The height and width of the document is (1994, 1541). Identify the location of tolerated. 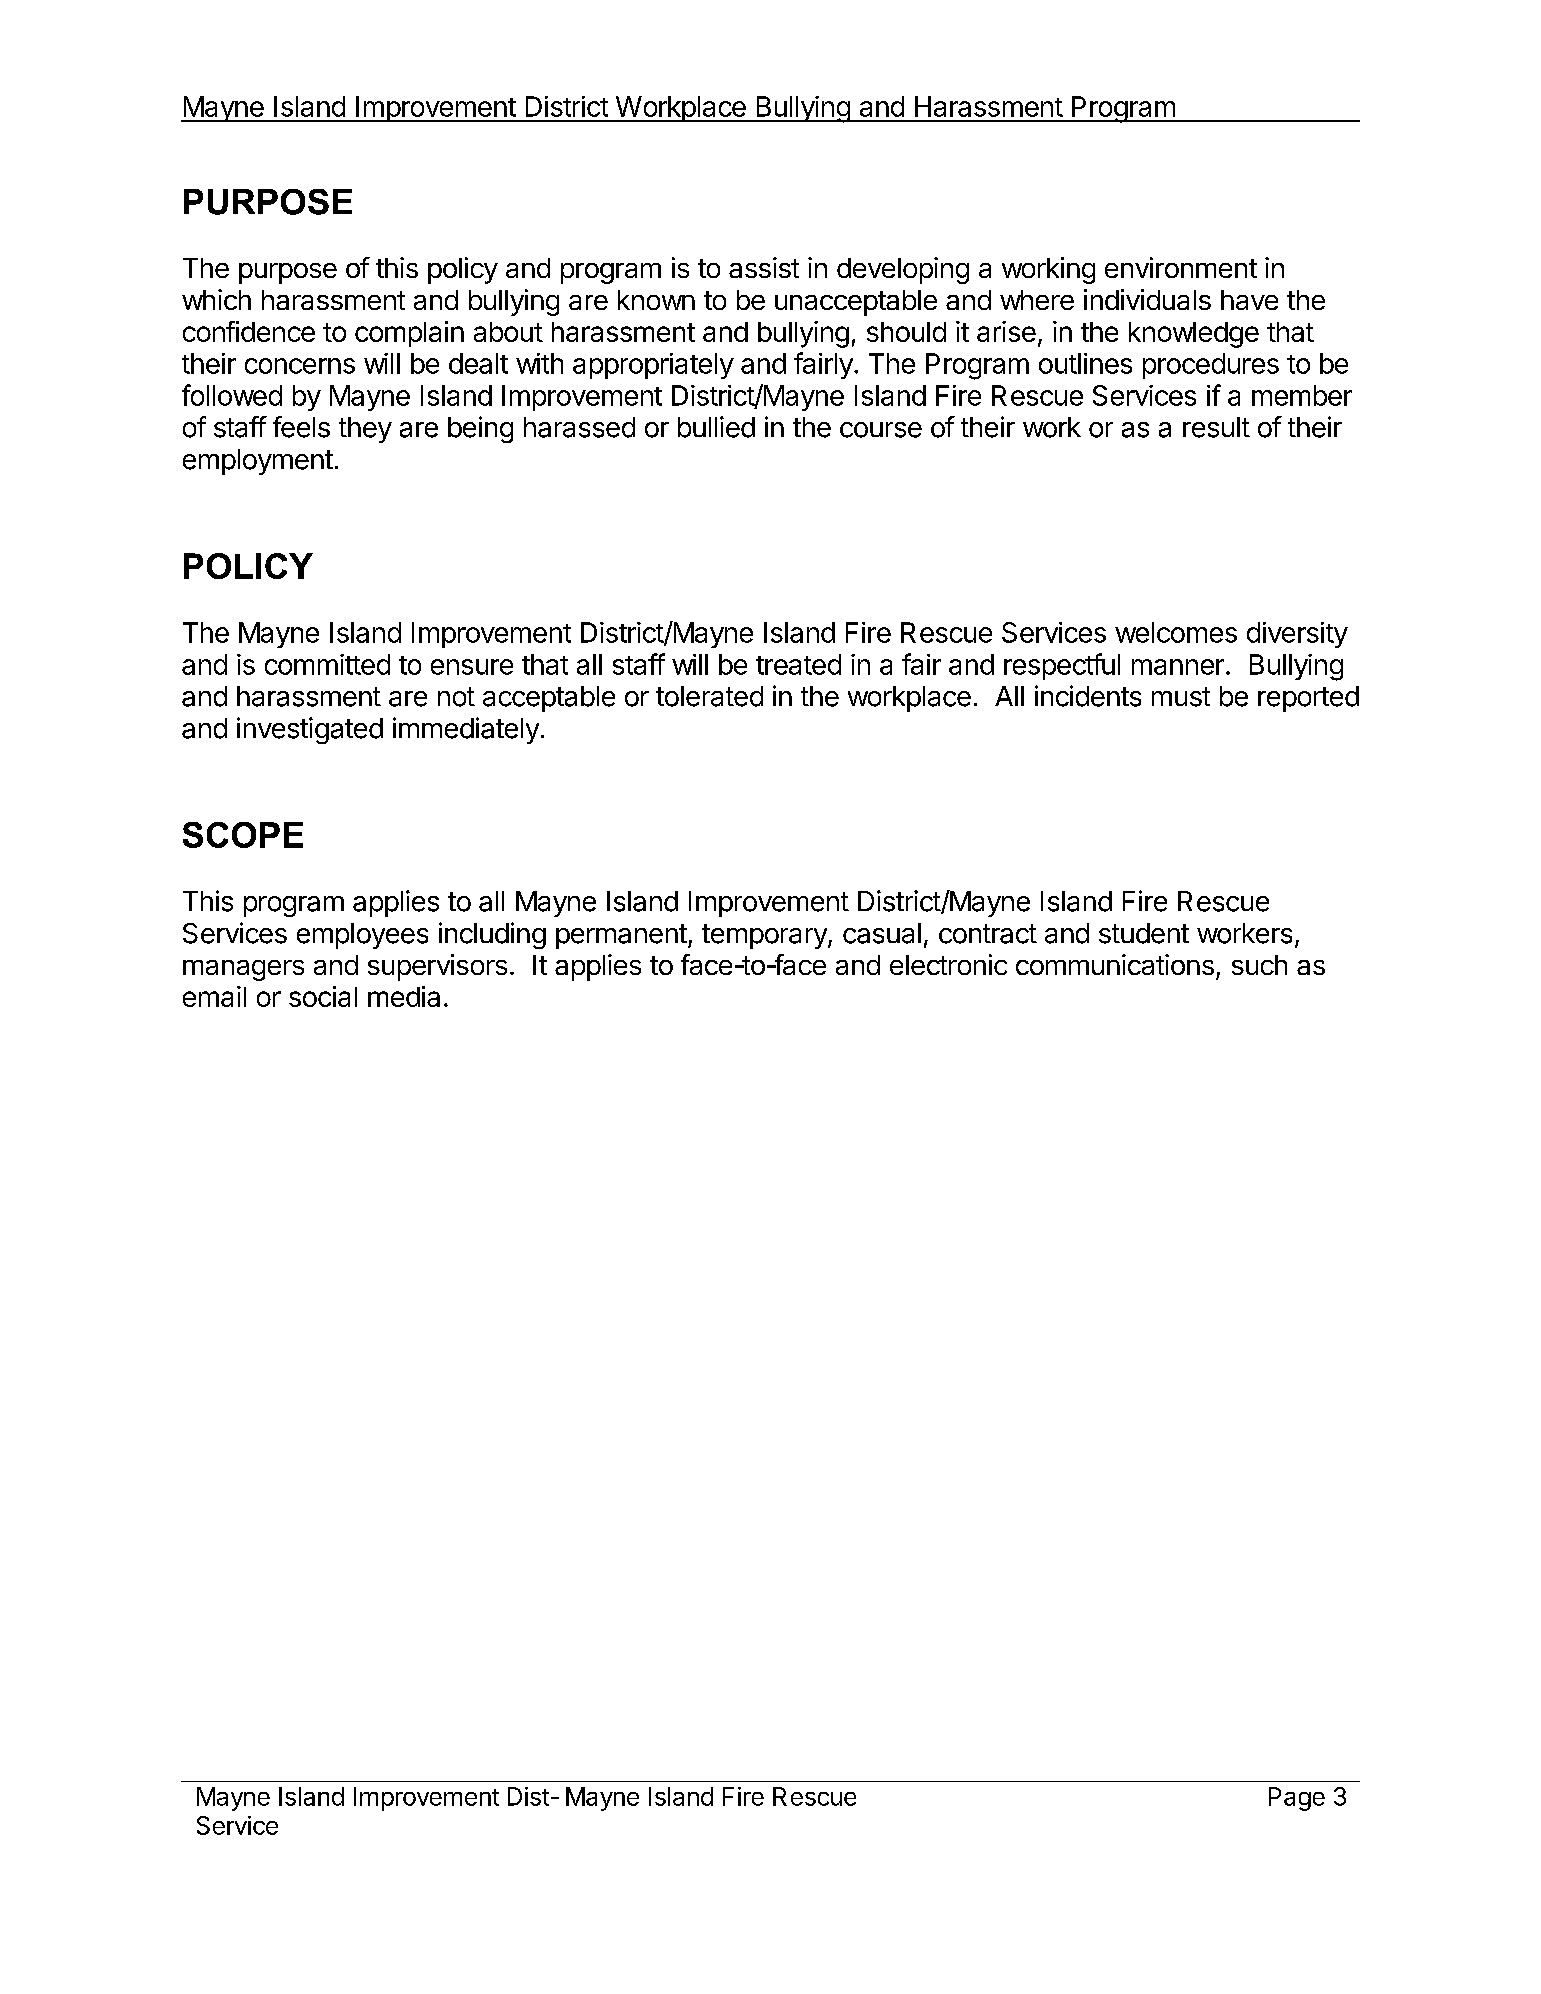
(709, 696).
